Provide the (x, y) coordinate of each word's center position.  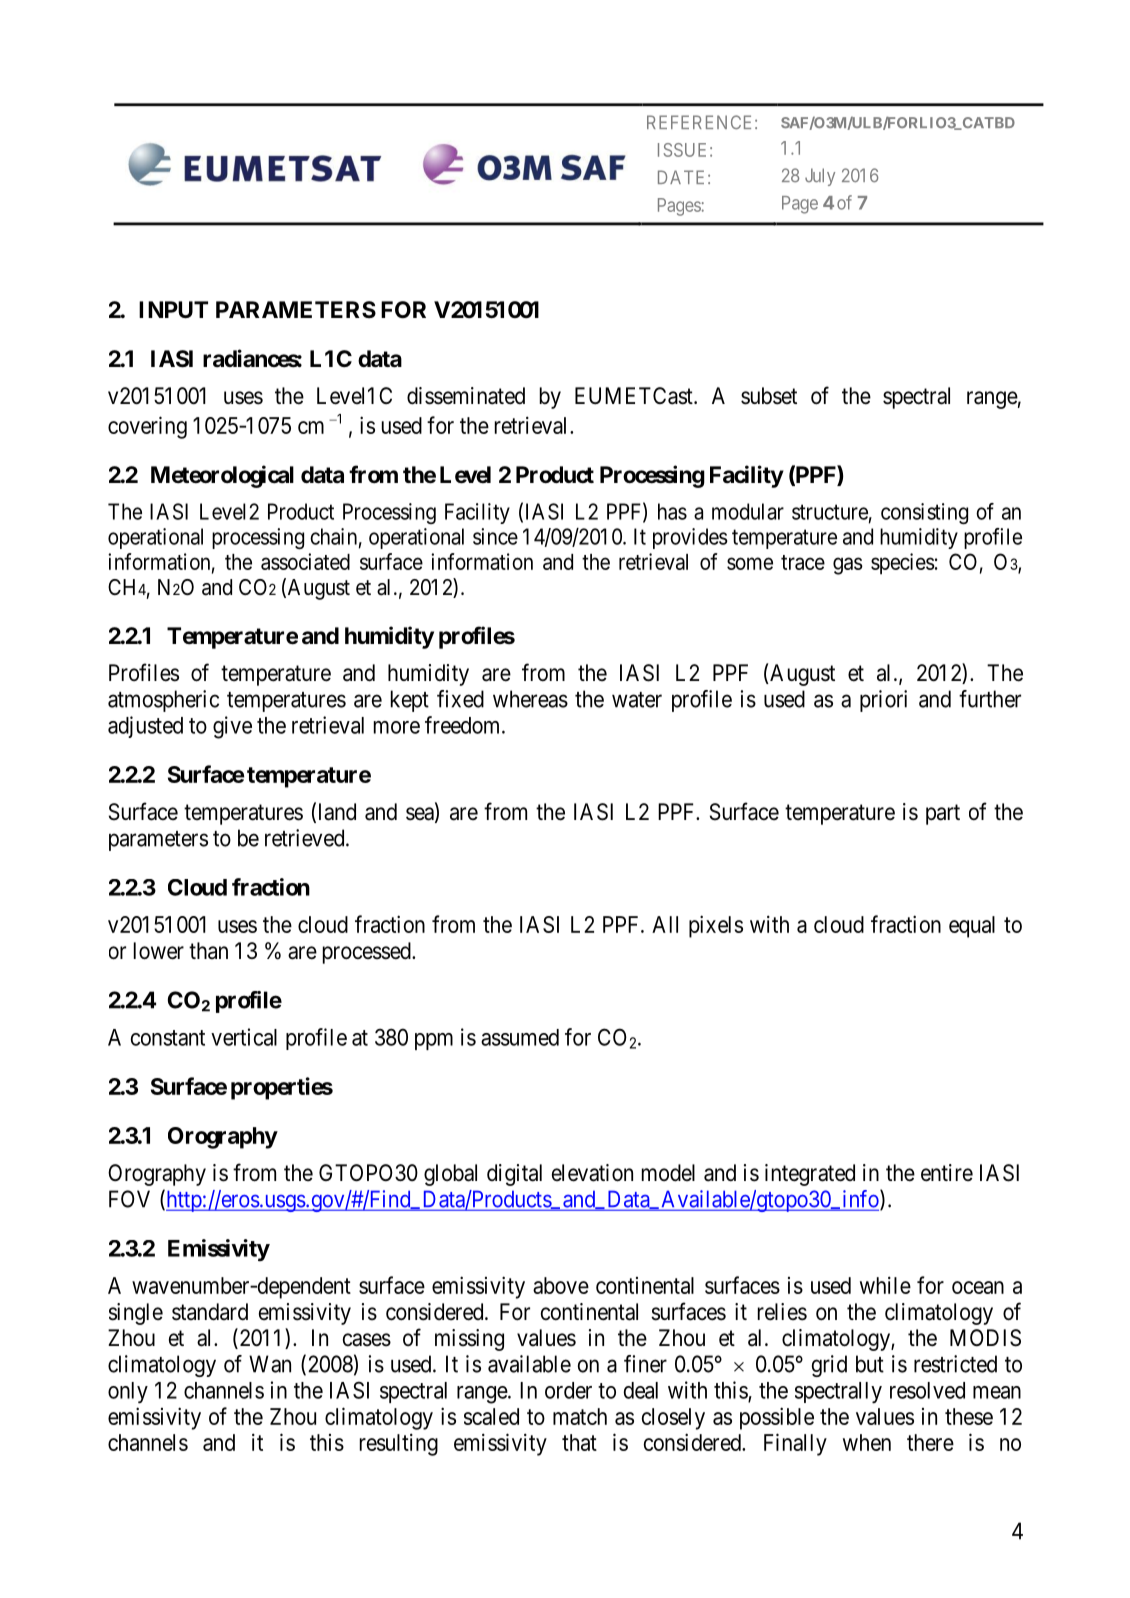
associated (305, 561)
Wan (270, 1364)
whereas (530, 699)
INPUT (173, 310)
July (820, 177)
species (903, 564)
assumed (520, 1037)
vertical (244, 1037)
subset (769, 396)
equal (972, 927)
